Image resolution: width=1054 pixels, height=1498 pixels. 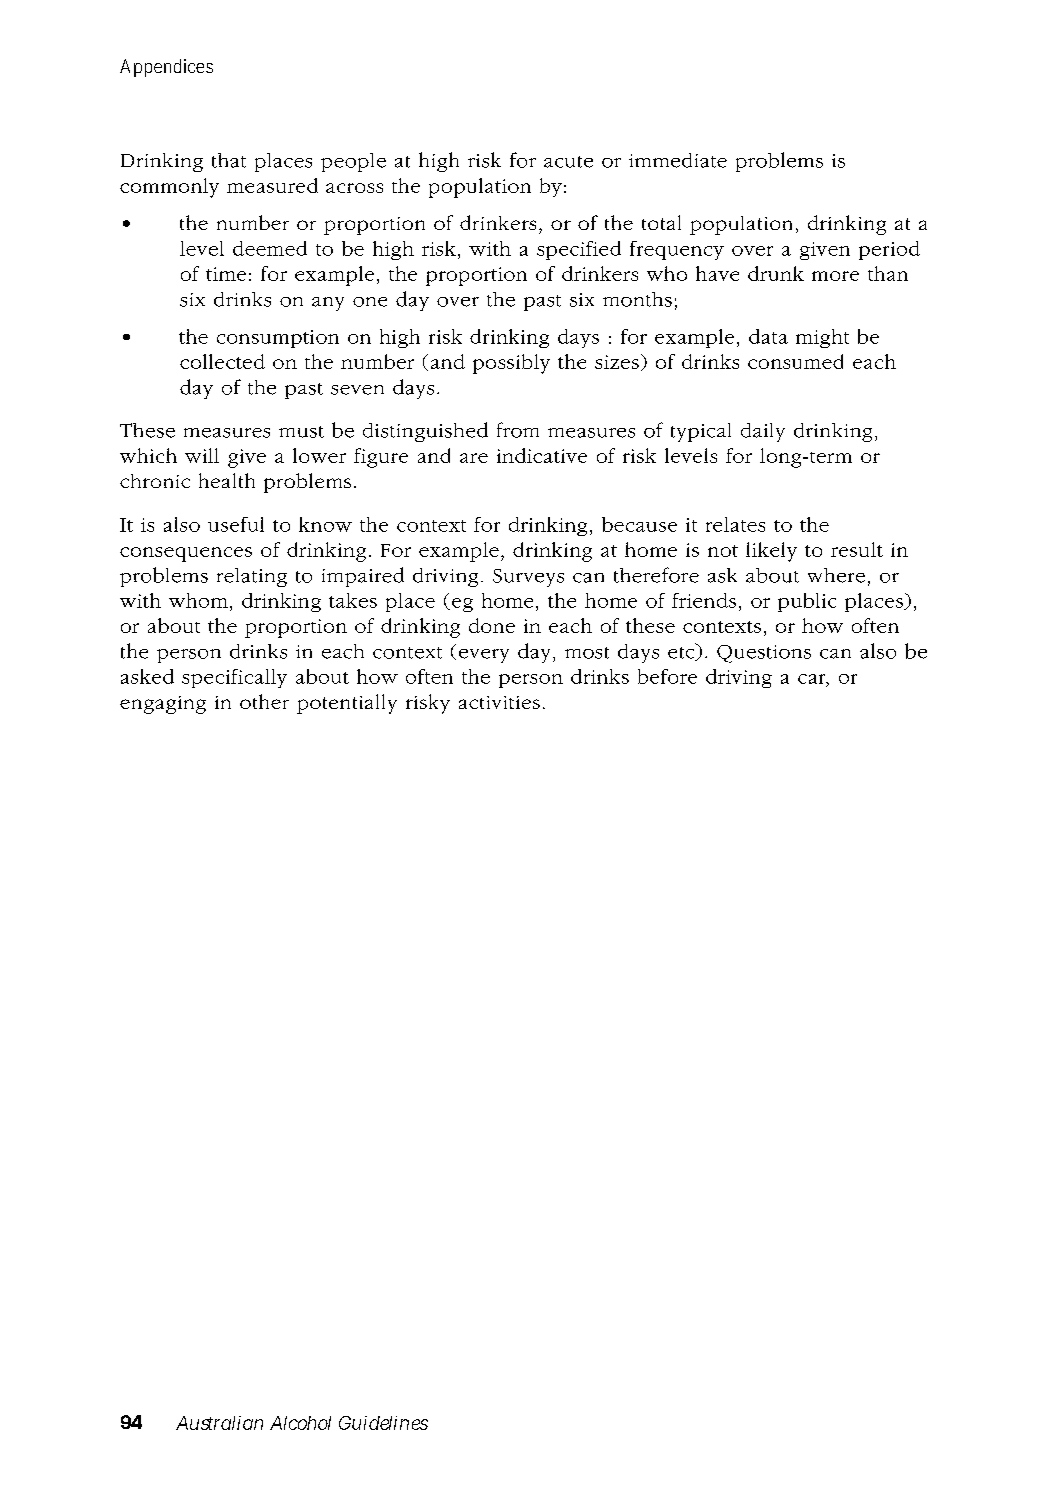 I want to click on Alcohol, so click(x=300, y=1423).
